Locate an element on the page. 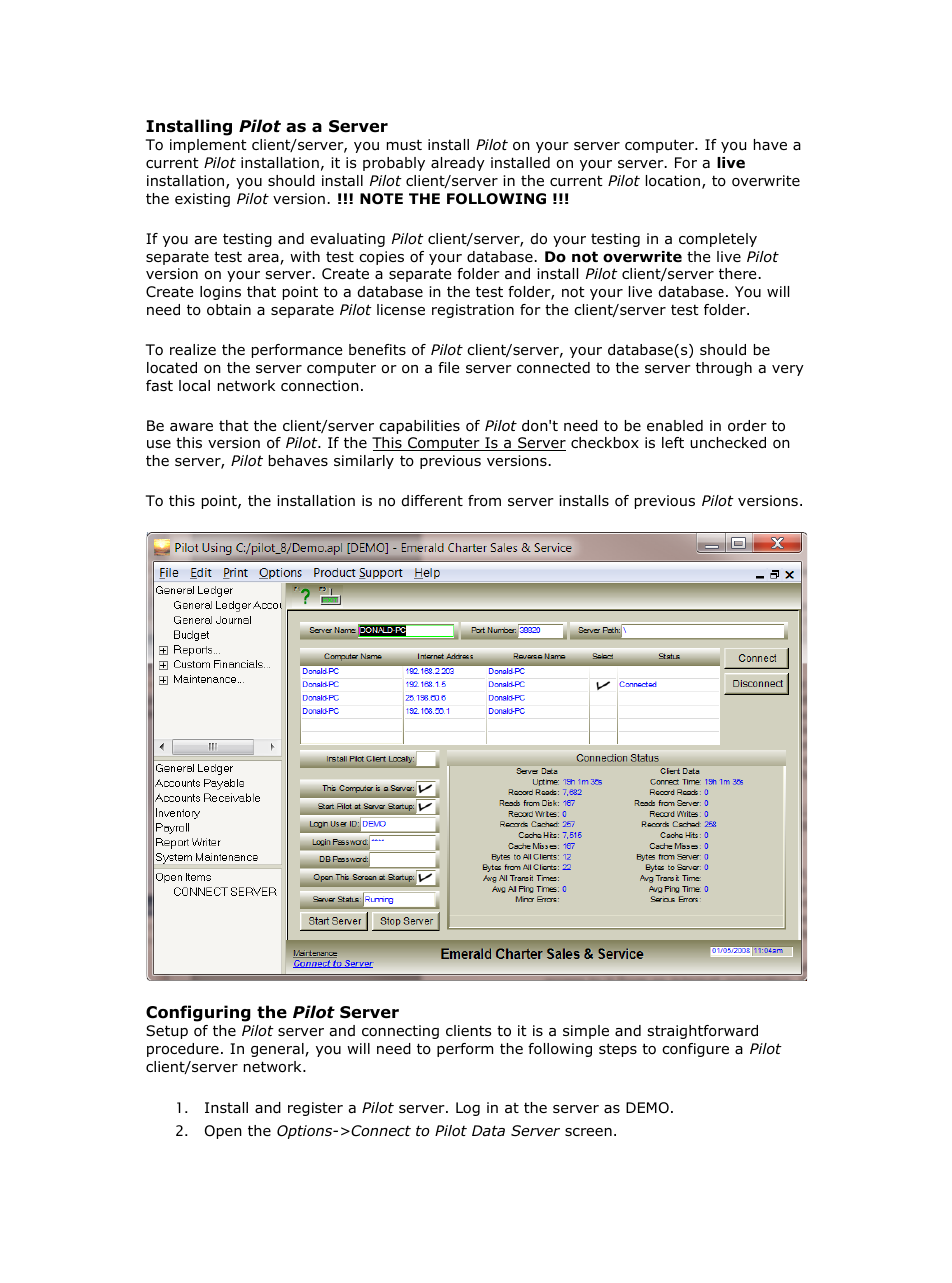  location is located at coordinates (674, 182).
